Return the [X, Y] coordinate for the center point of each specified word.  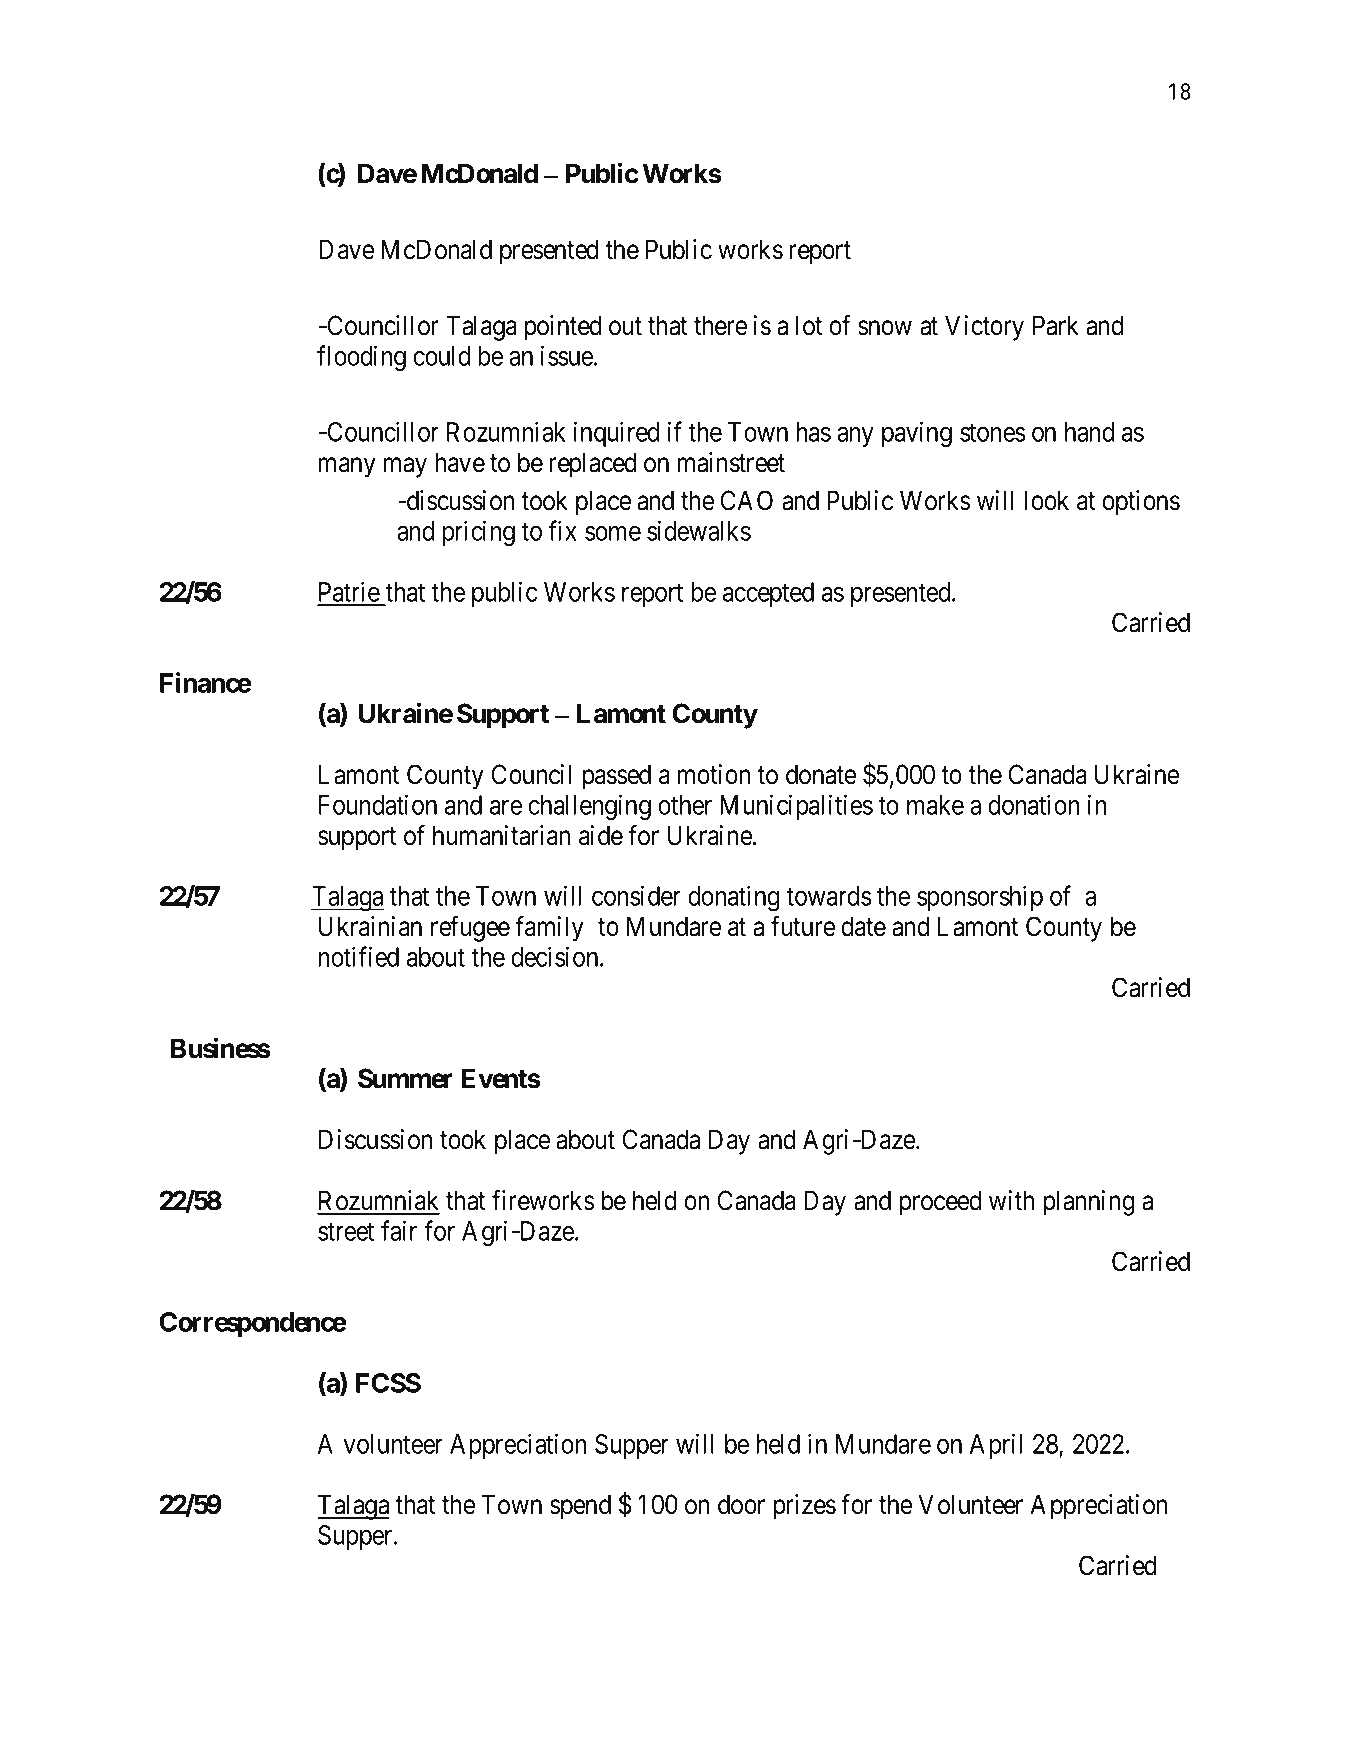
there [720, 325]
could [441, 356]
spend [580, 1507]
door [741, 1504]
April [996, 1446]
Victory [984, 328]
